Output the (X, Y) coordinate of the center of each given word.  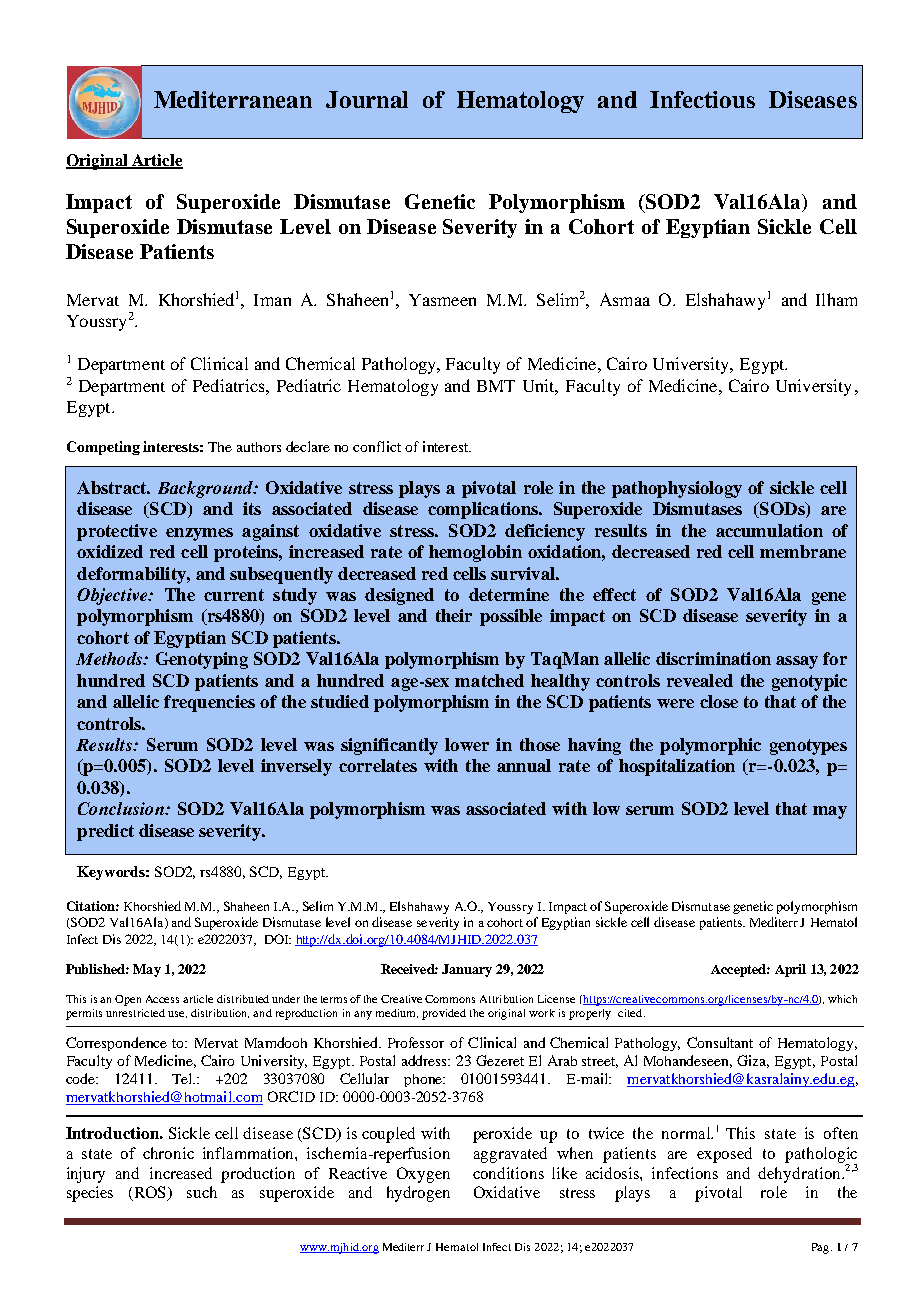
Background (206, 489)
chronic (168, 1153)
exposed (724, 1155)
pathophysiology (677, 489)
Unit (540, 387)
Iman (272, 300)
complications (484, 510)
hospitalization (677, 767)
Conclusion (122, 808)
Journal (367, 99)
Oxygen (423, 1175)
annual (524, 765)
